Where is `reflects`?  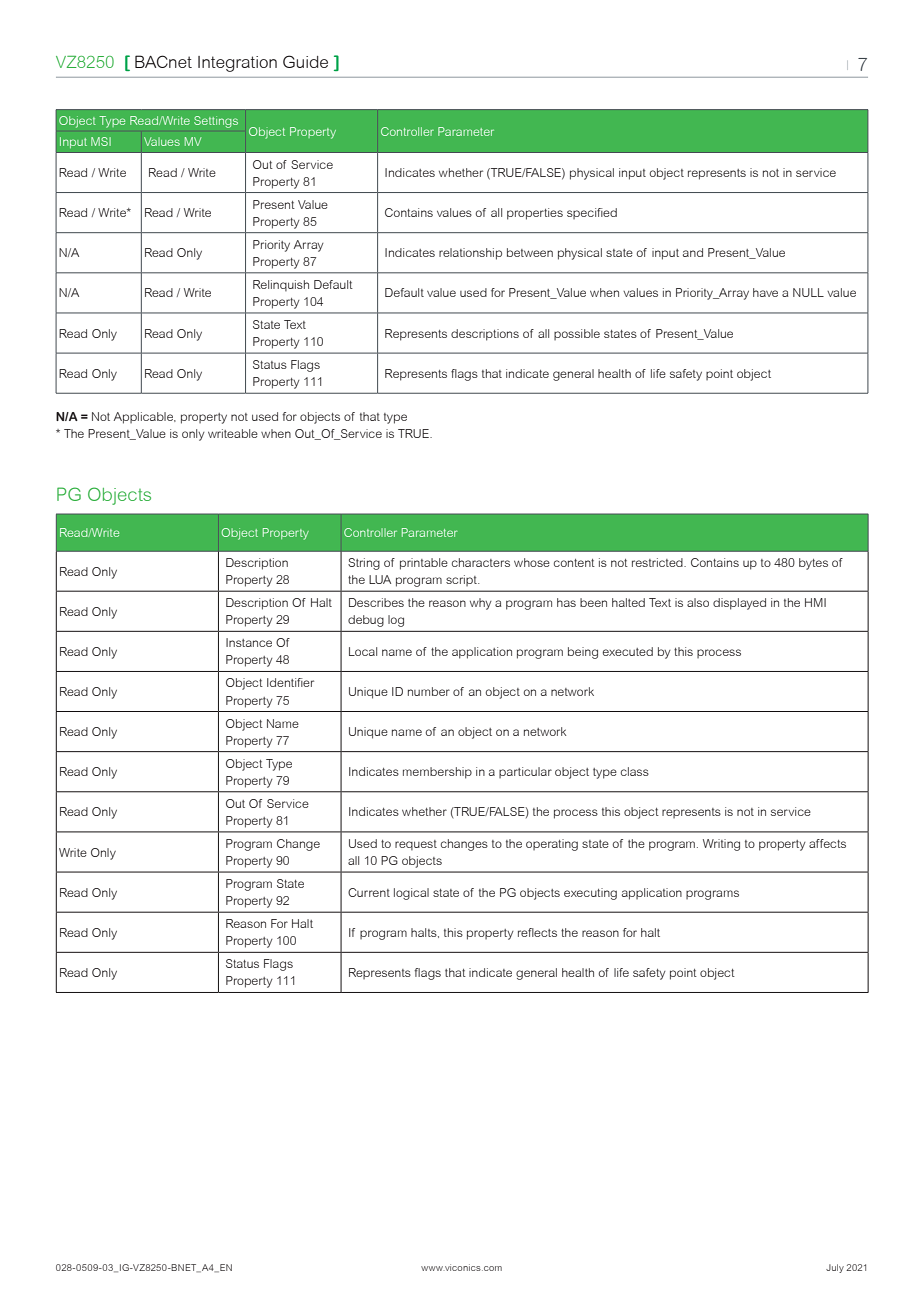 reflects is located at coordinates (537, 932).
